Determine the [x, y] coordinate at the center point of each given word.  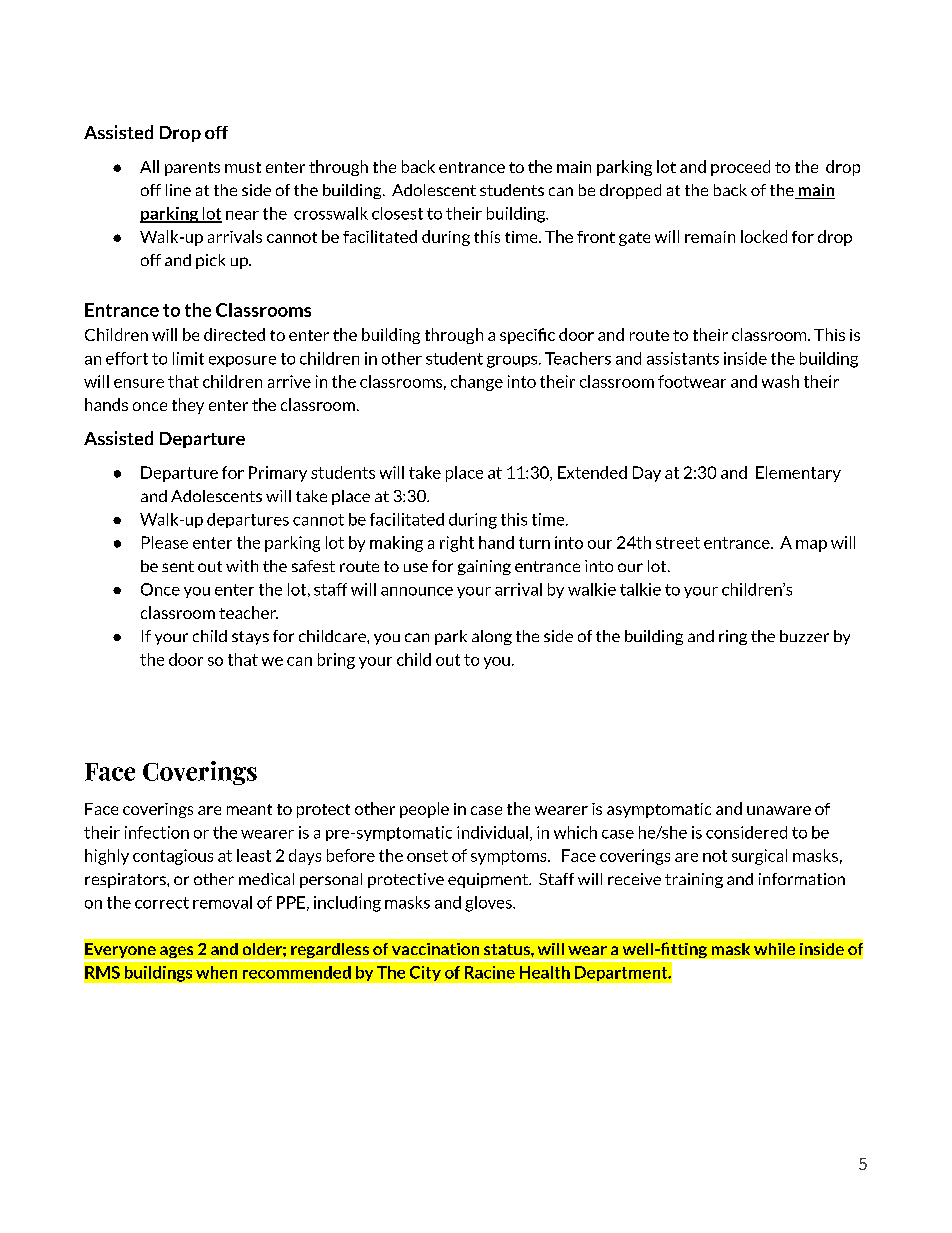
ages [177, 953]
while [774, 949]
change [477, 383]
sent [178, 566]
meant [249, 809]
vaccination [435, 949]
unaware [779, 810]
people [424, 810]
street [678, 543]
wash [780, 381]
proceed [740, 168]
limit [188, 358]
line [178, 190]
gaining [484, 567]
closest [397, 213]
